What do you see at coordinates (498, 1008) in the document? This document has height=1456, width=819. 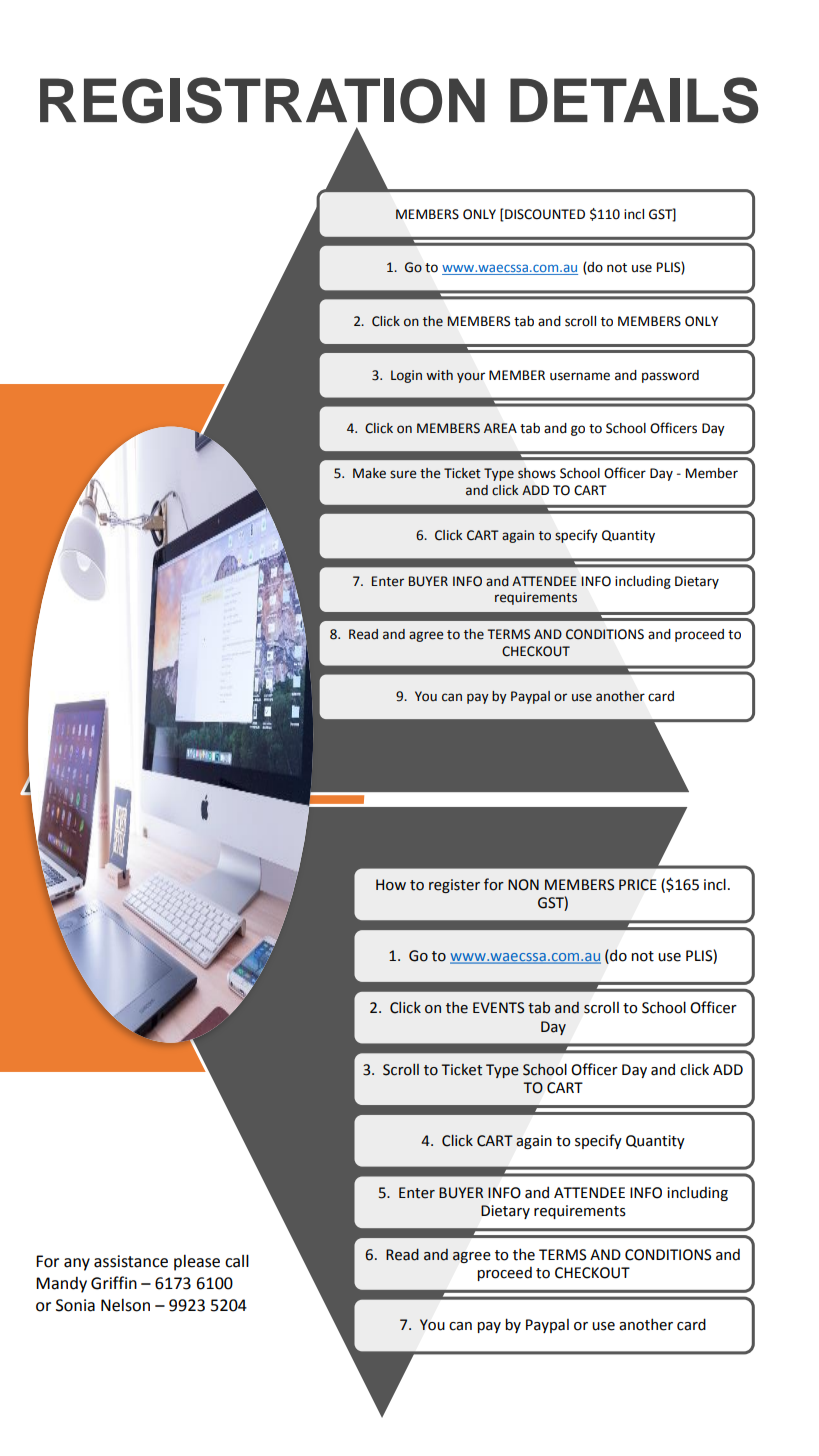 I see `EVENTS` at bounding box center [498, 1008].
